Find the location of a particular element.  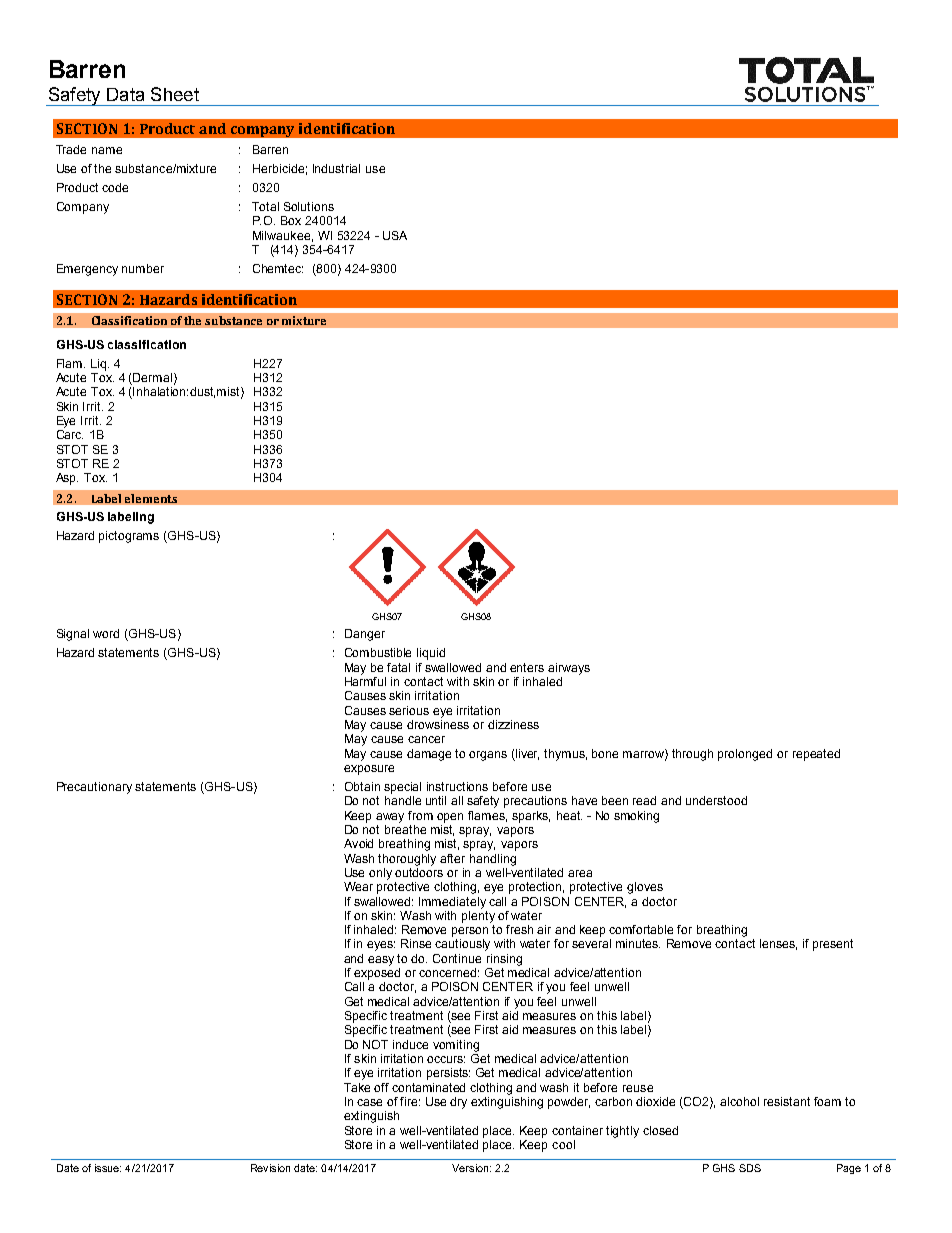

Asp is located at coordinates (67, 479).
